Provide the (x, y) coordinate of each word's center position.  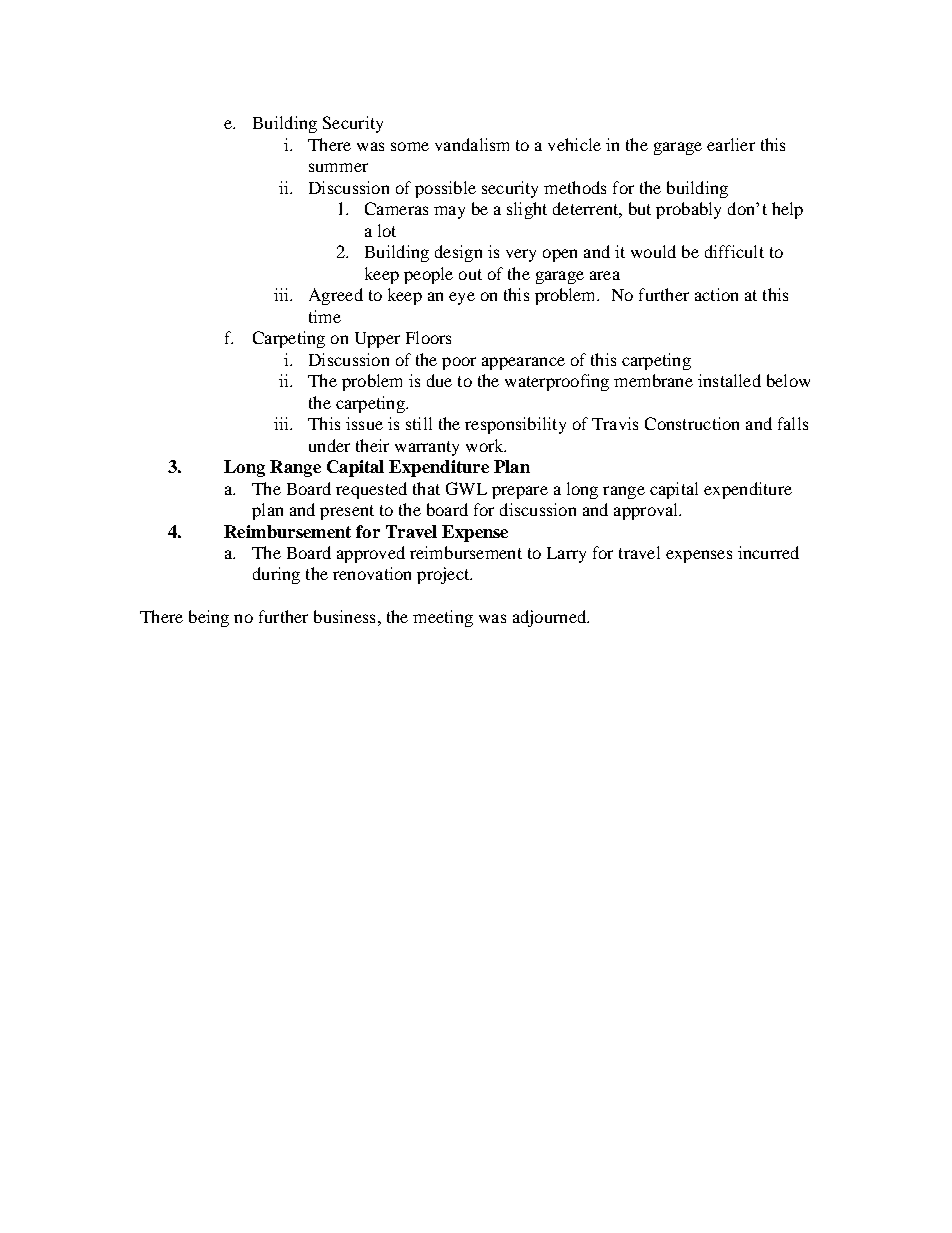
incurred (768, 552)
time (325, 316)
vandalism (472, 144)
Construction (692, 423)
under (329, 445)
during (276, 575)
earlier (731, 144)
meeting (443, 618)
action (716, 294)
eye (462, 298)
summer (338, 167)
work (486, 445)
